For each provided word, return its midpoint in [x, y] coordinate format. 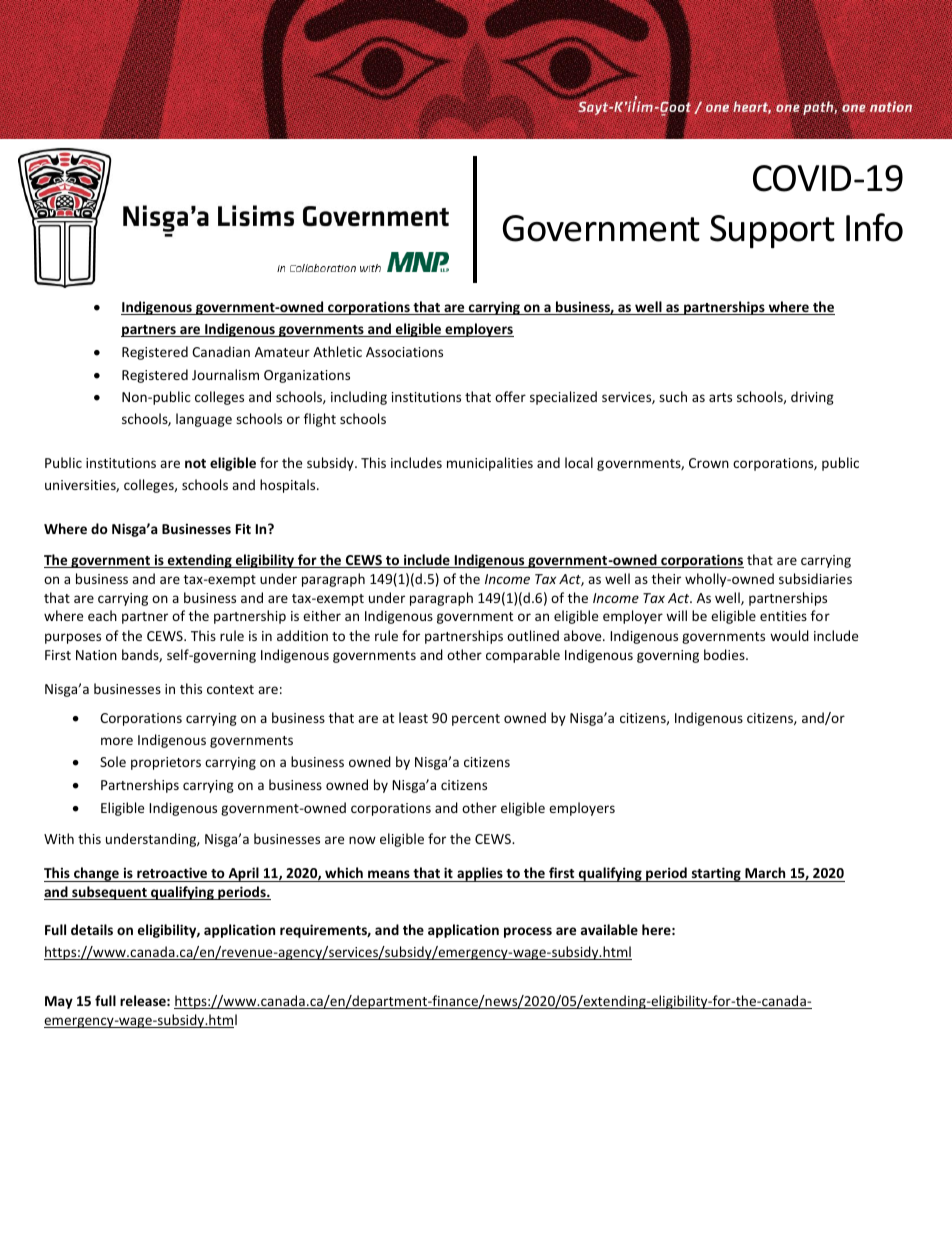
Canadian [221, 351]
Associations [404, 352]
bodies [725, 654]
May [59, 1002]
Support [772, 232]
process [528, 932]
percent [476, 720]
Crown [709, 463]
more [117, 741]
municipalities [490, 464]
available [609, 929]
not [195, 463]
